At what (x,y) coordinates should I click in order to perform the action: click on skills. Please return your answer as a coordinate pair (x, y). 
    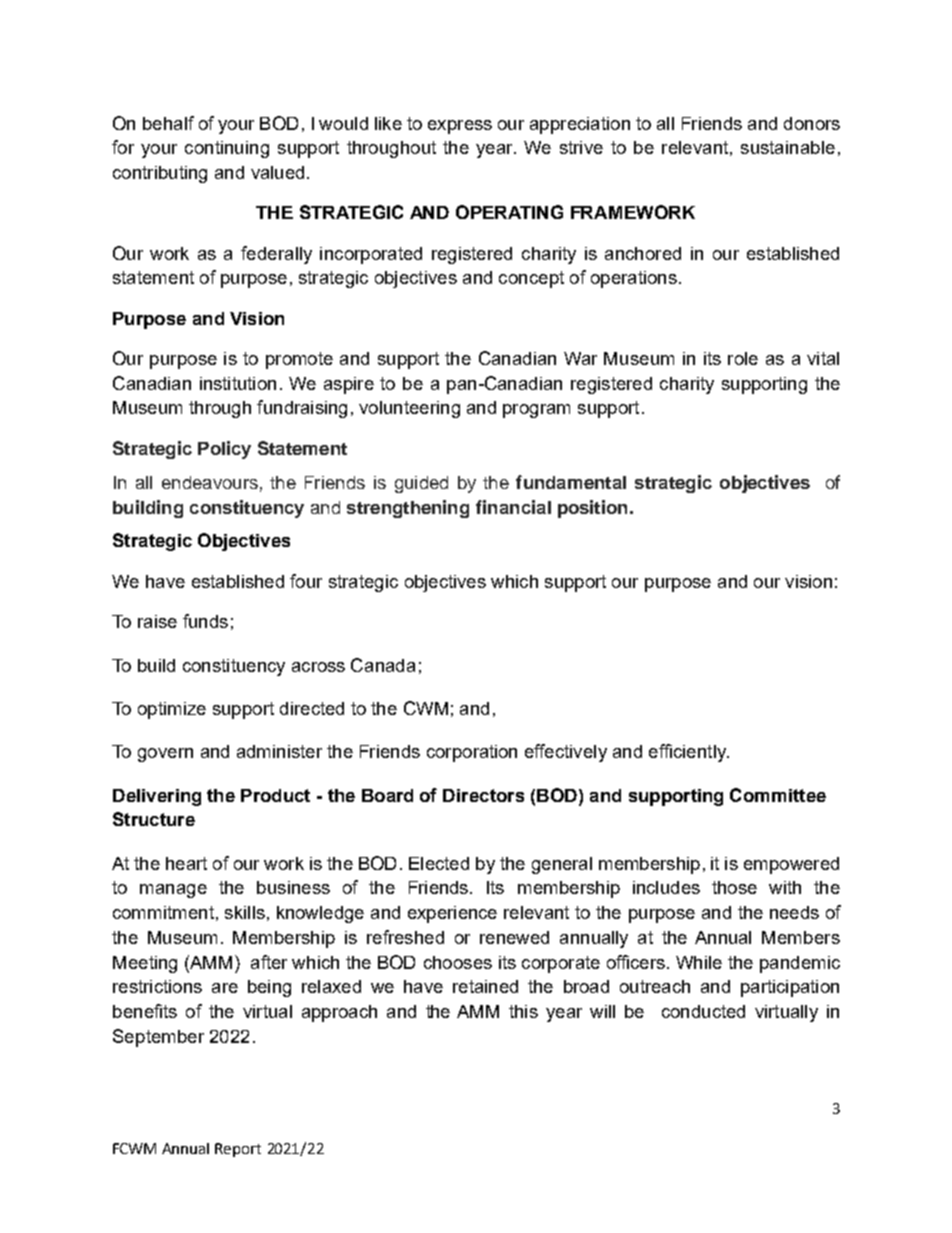
    Looking at the image, I should click on (245, 912).
